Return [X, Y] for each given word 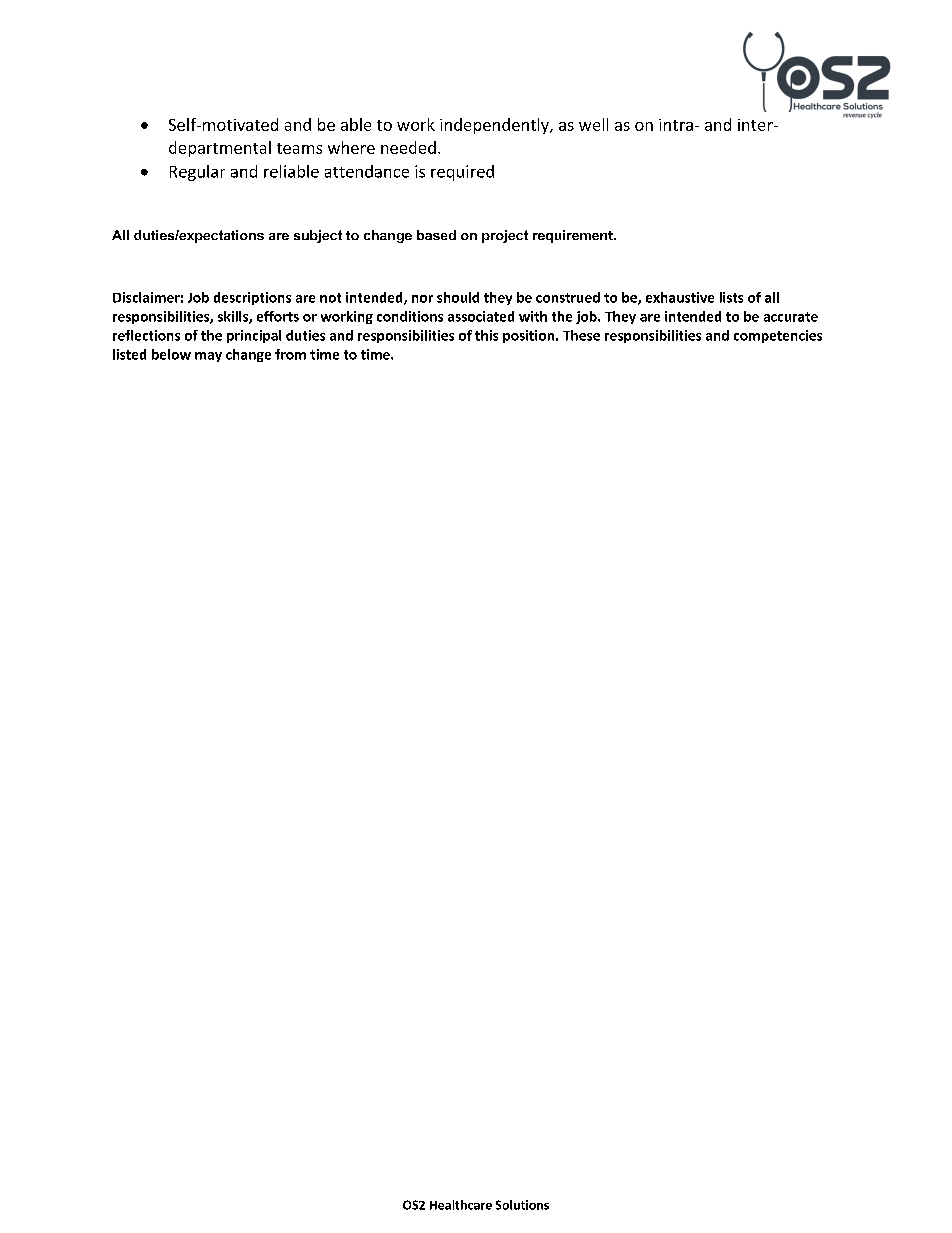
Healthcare [461, 1205]
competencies [778, 336]
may [208, 357]
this [486, 335]
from [290, 354]
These [581, 335]
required [462, 173]
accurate [791, 317]
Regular [197, 173]
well [593, 124]
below [171, 354]
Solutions [522, 1205]
